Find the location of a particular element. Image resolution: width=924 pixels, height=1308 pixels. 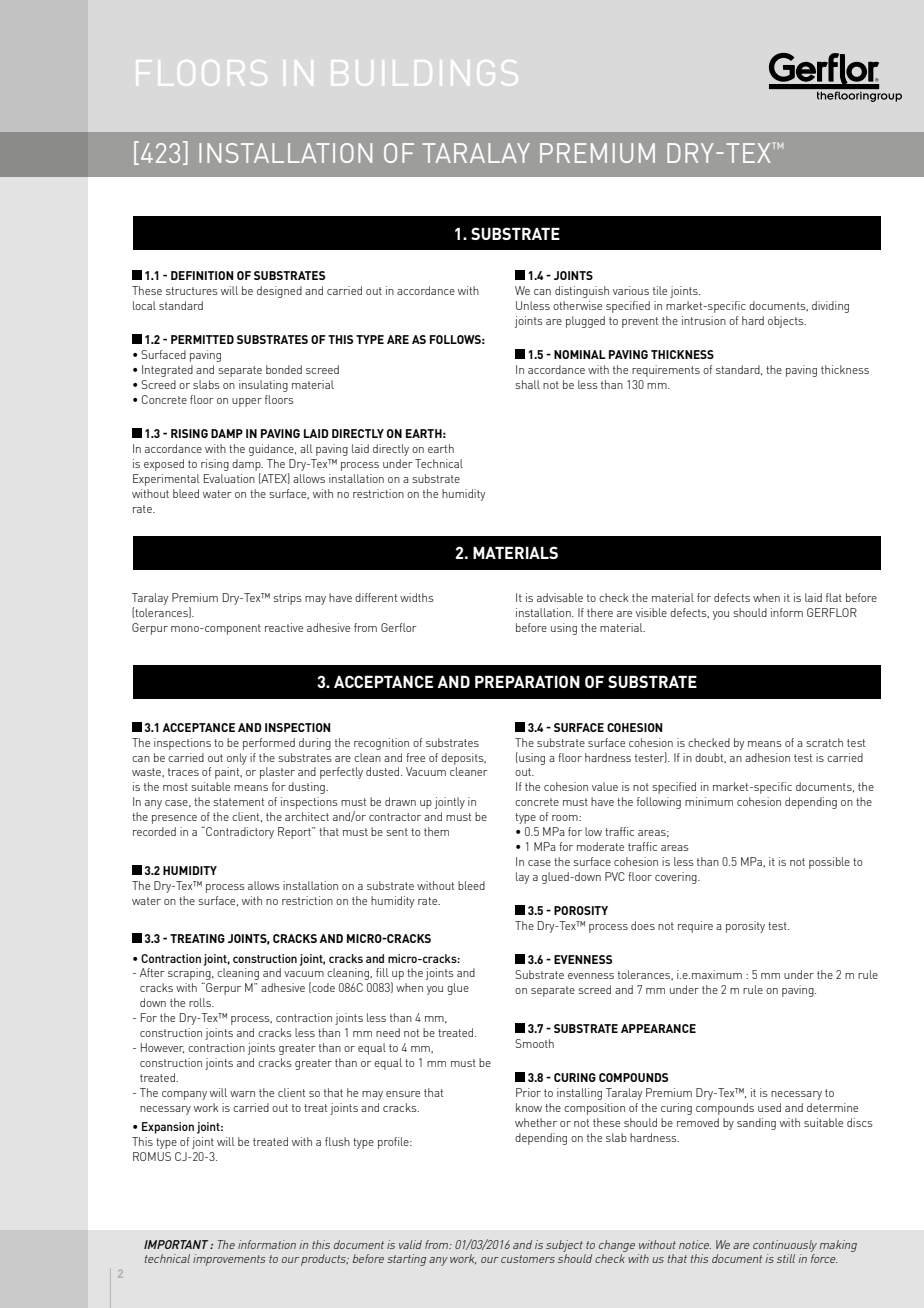

objects is located at coordinates (787, 322).
